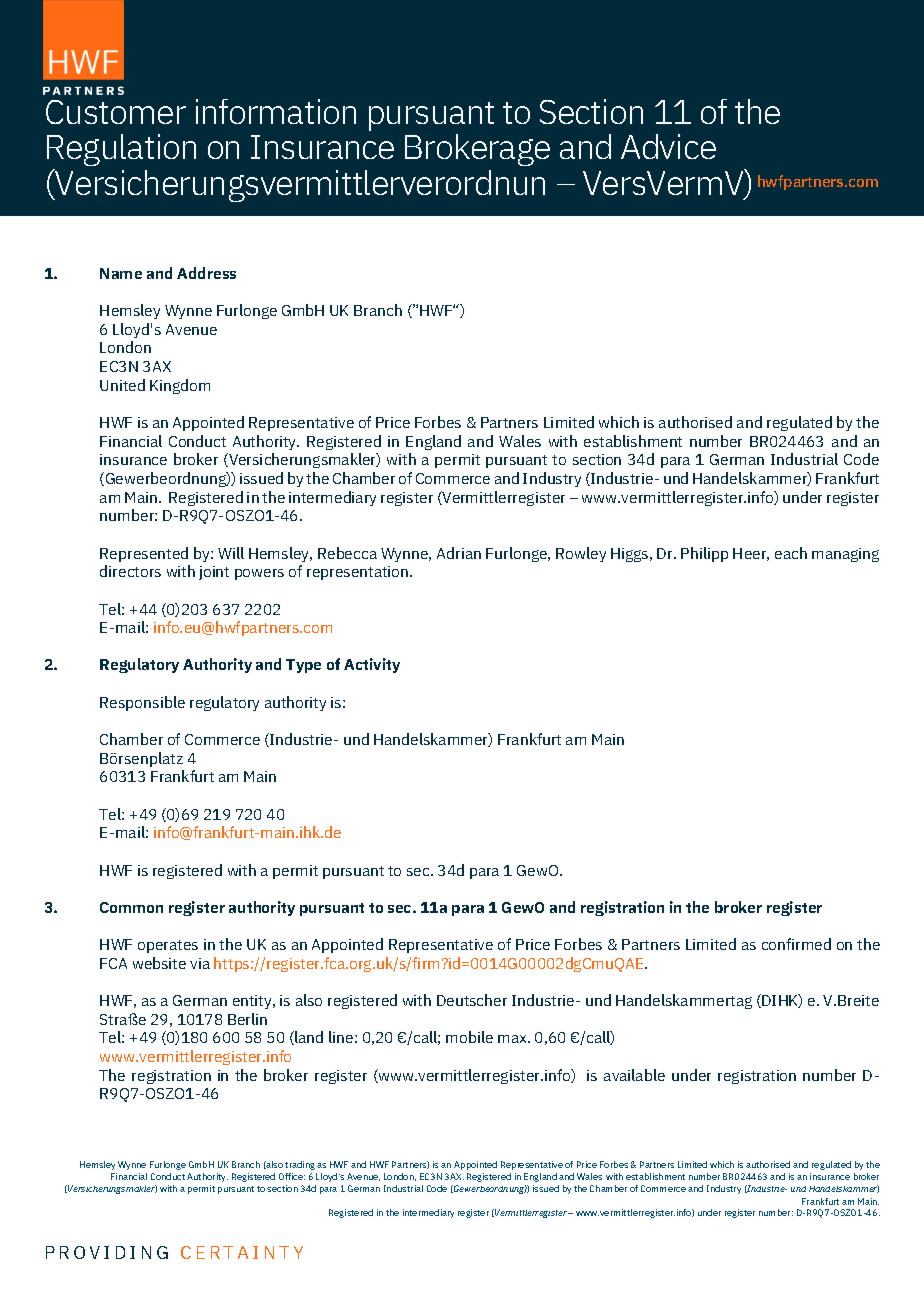  Describe the element at coordinates (372, 665) in the screenshot. I see `Activity` at that location.
